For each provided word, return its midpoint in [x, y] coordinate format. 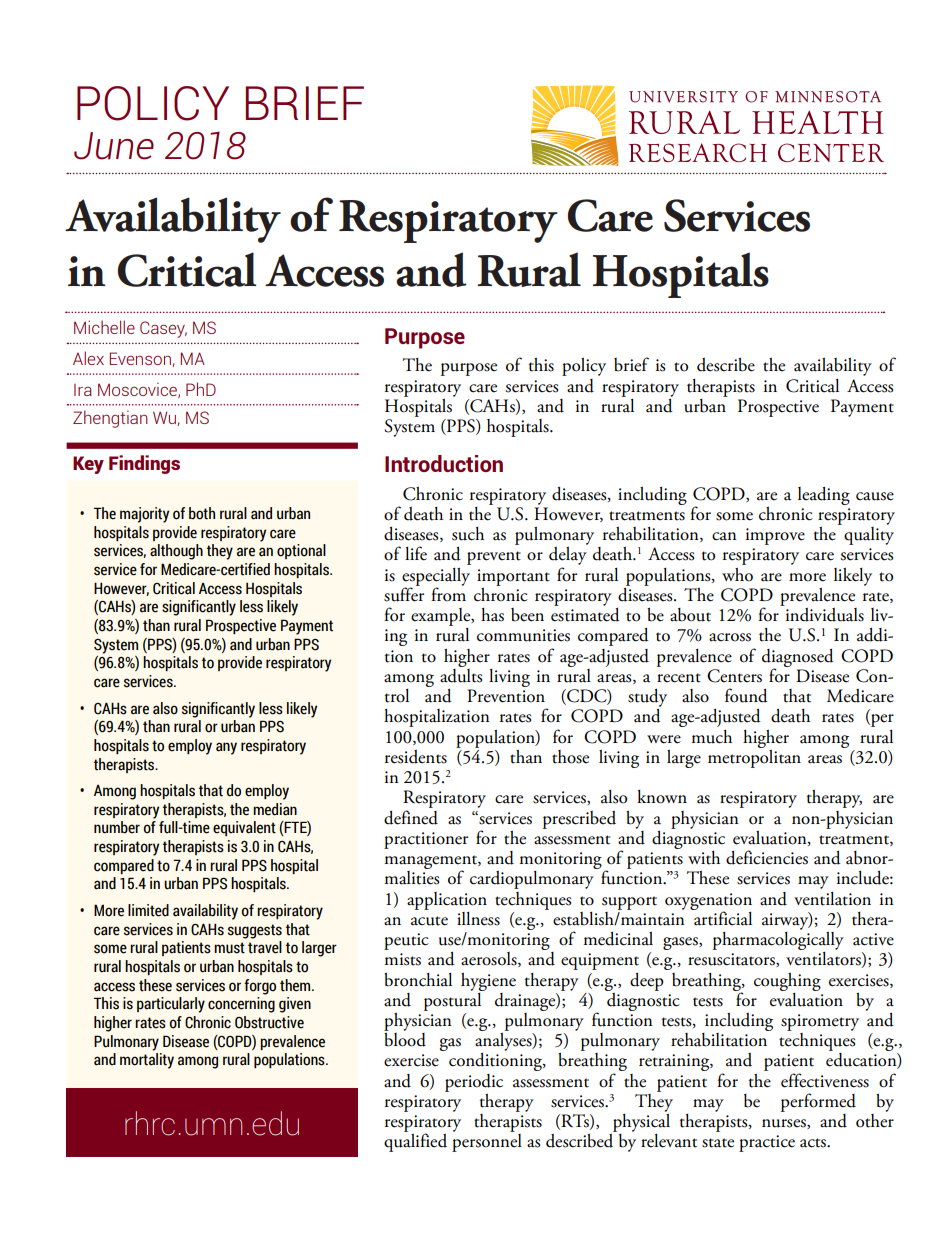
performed [818, 1102]
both [202, 513]
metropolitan [754, 757]
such [468, 534]
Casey [163, 329]
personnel [487, 1143]
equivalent [244, 828]
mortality [147, 1061]
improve [775, 536]
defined [411, 817]
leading [824, 496]
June [114, 146]
